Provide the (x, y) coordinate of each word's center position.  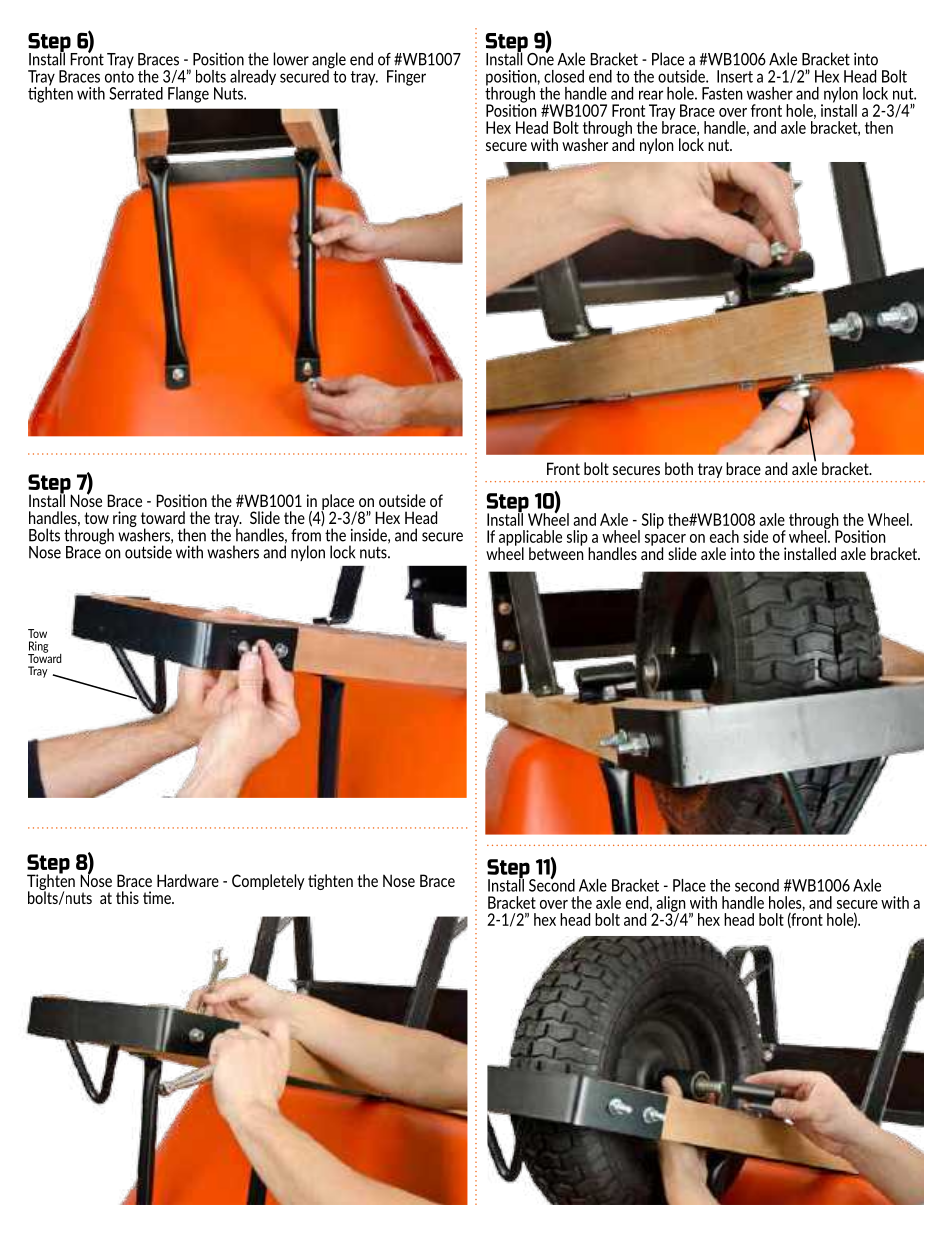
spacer (666, 541)
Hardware (188, 880)
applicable (530, 539)
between (556, 552)
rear (651, 95)
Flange (188, 95)
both (679, 468)
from (306, 534)
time (158, 897)
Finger (406, 78)
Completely (268, 882)
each (724, 536)
